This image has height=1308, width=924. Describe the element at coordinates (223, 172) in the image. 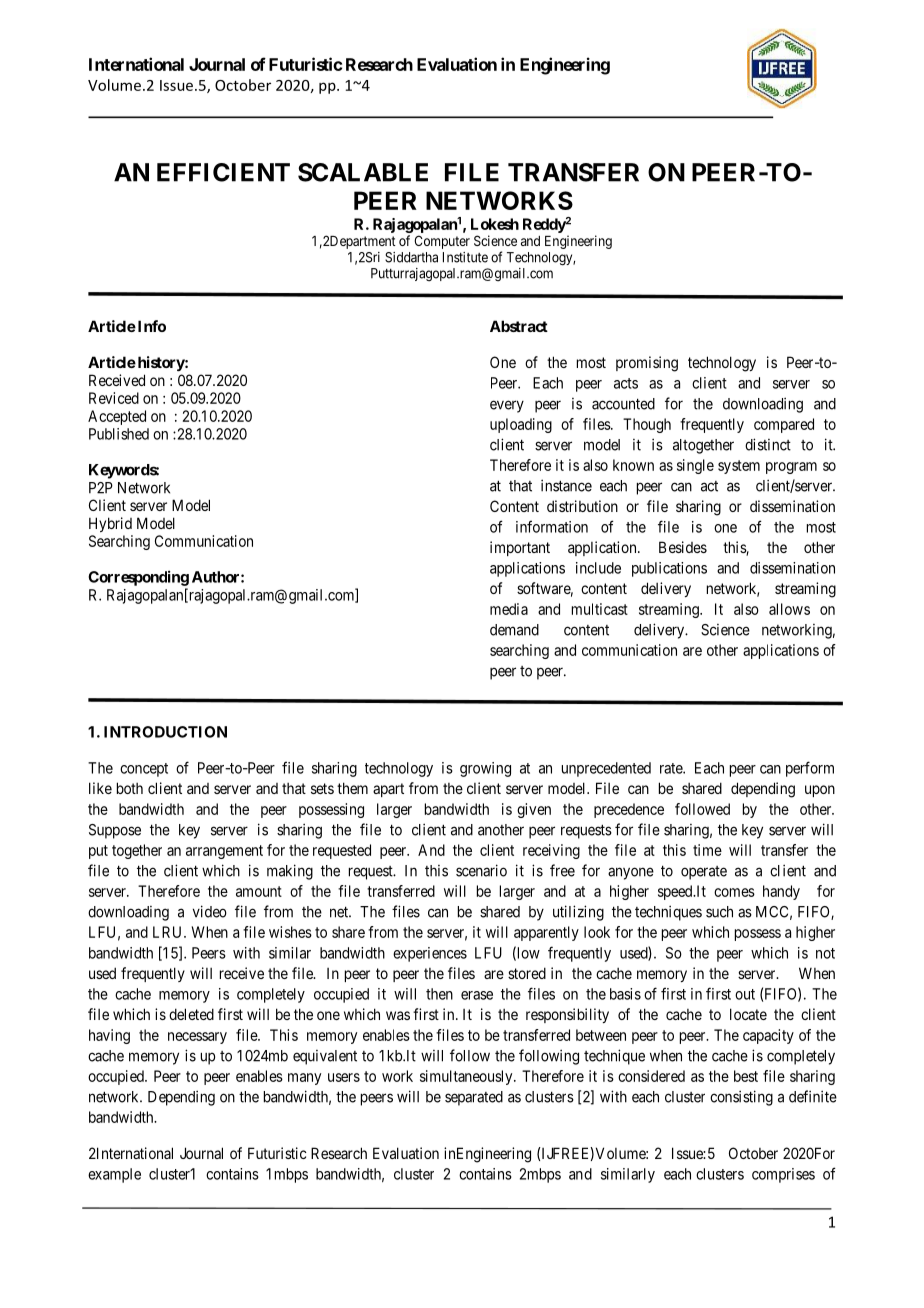

I see `EFFICIENT` at that location.
